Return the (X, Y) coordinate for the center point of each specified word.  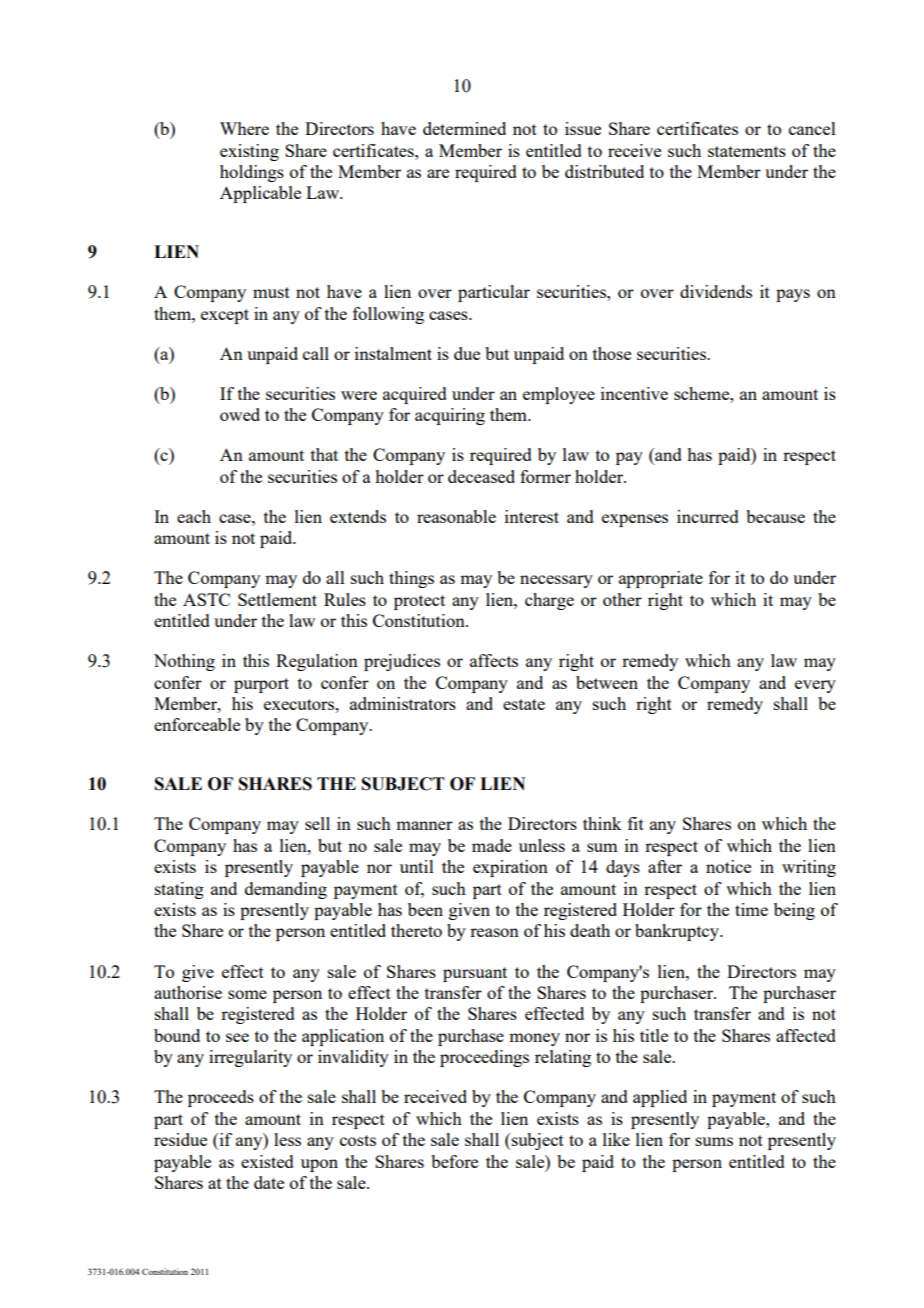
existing (249, 152)
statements (747, 151)
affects (494, 660)
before (454, 1161)
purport (261, 685)
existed (267, 1161)
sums (714, 1141)
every (815, 686)
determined (464, 128)
